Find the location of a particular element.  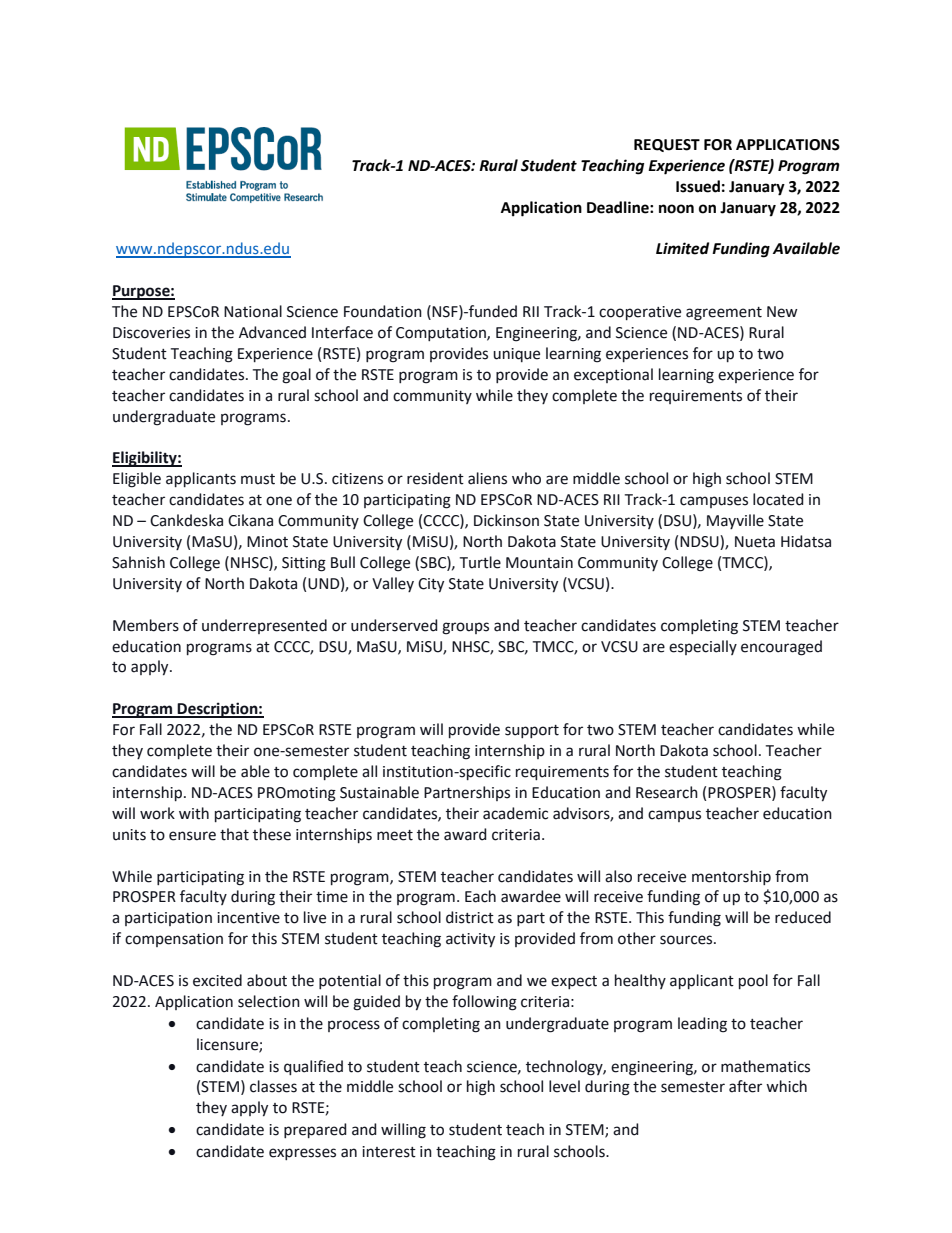

Research is located at coordinates (667, 792).
